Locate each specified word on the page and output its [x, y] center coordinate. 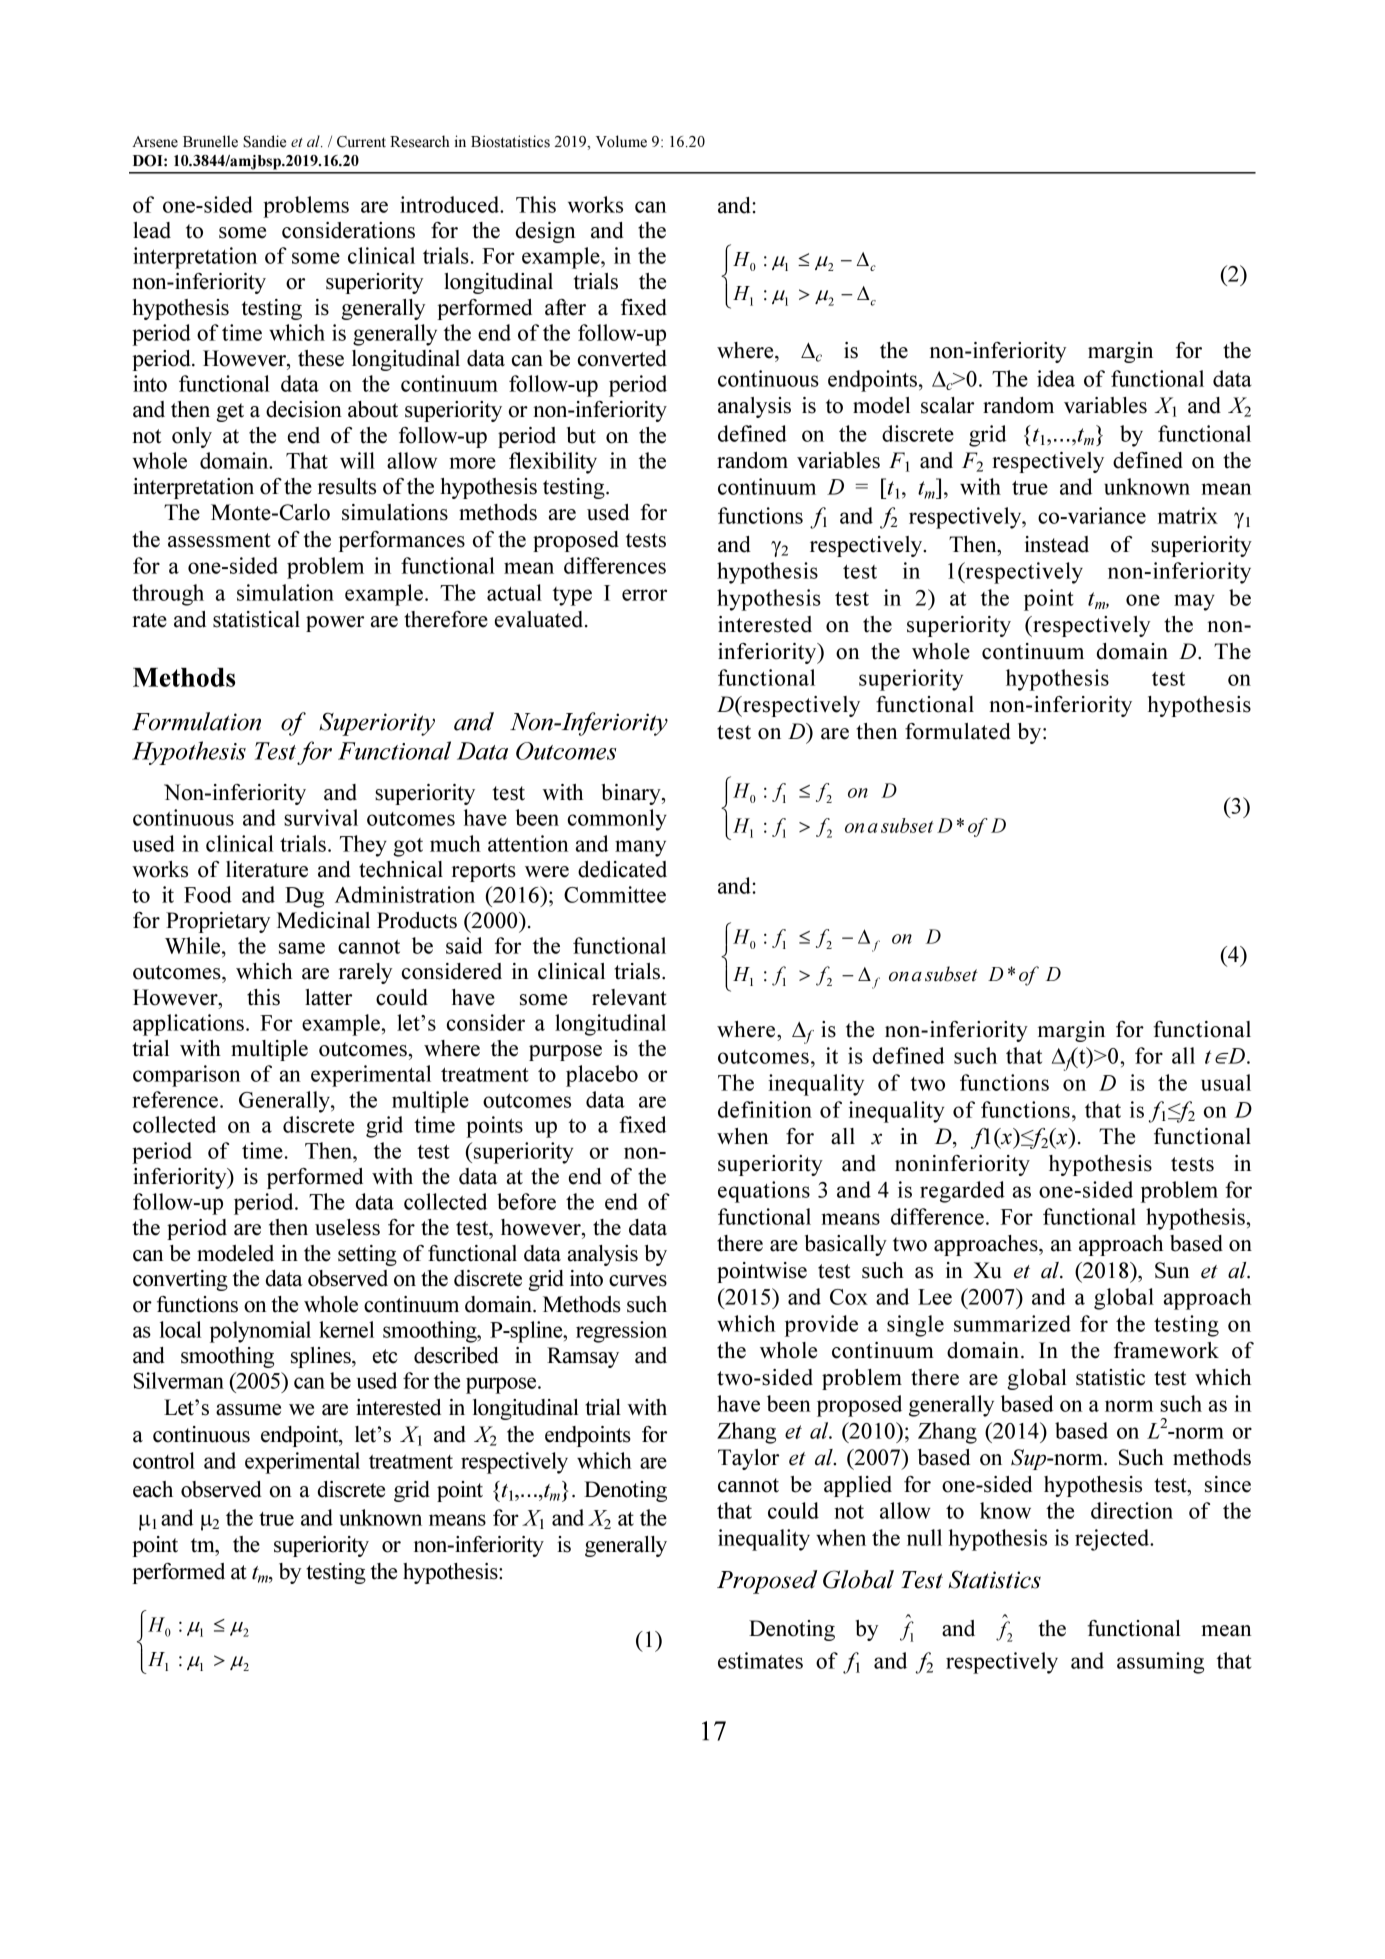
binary [632, 794]
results [347, 486]
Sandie [264, 141]
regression [621, 1332]
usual [1226, 1082]
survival [321, 817]
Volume [621, 141]
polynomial [260, 1332]
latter [328, 997]
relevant [629, 997]
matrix [1188, 515]
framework [1166, 1350]
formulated [958, 731]
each [153, 1489]
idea [1056, 378]
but [581, 435]
